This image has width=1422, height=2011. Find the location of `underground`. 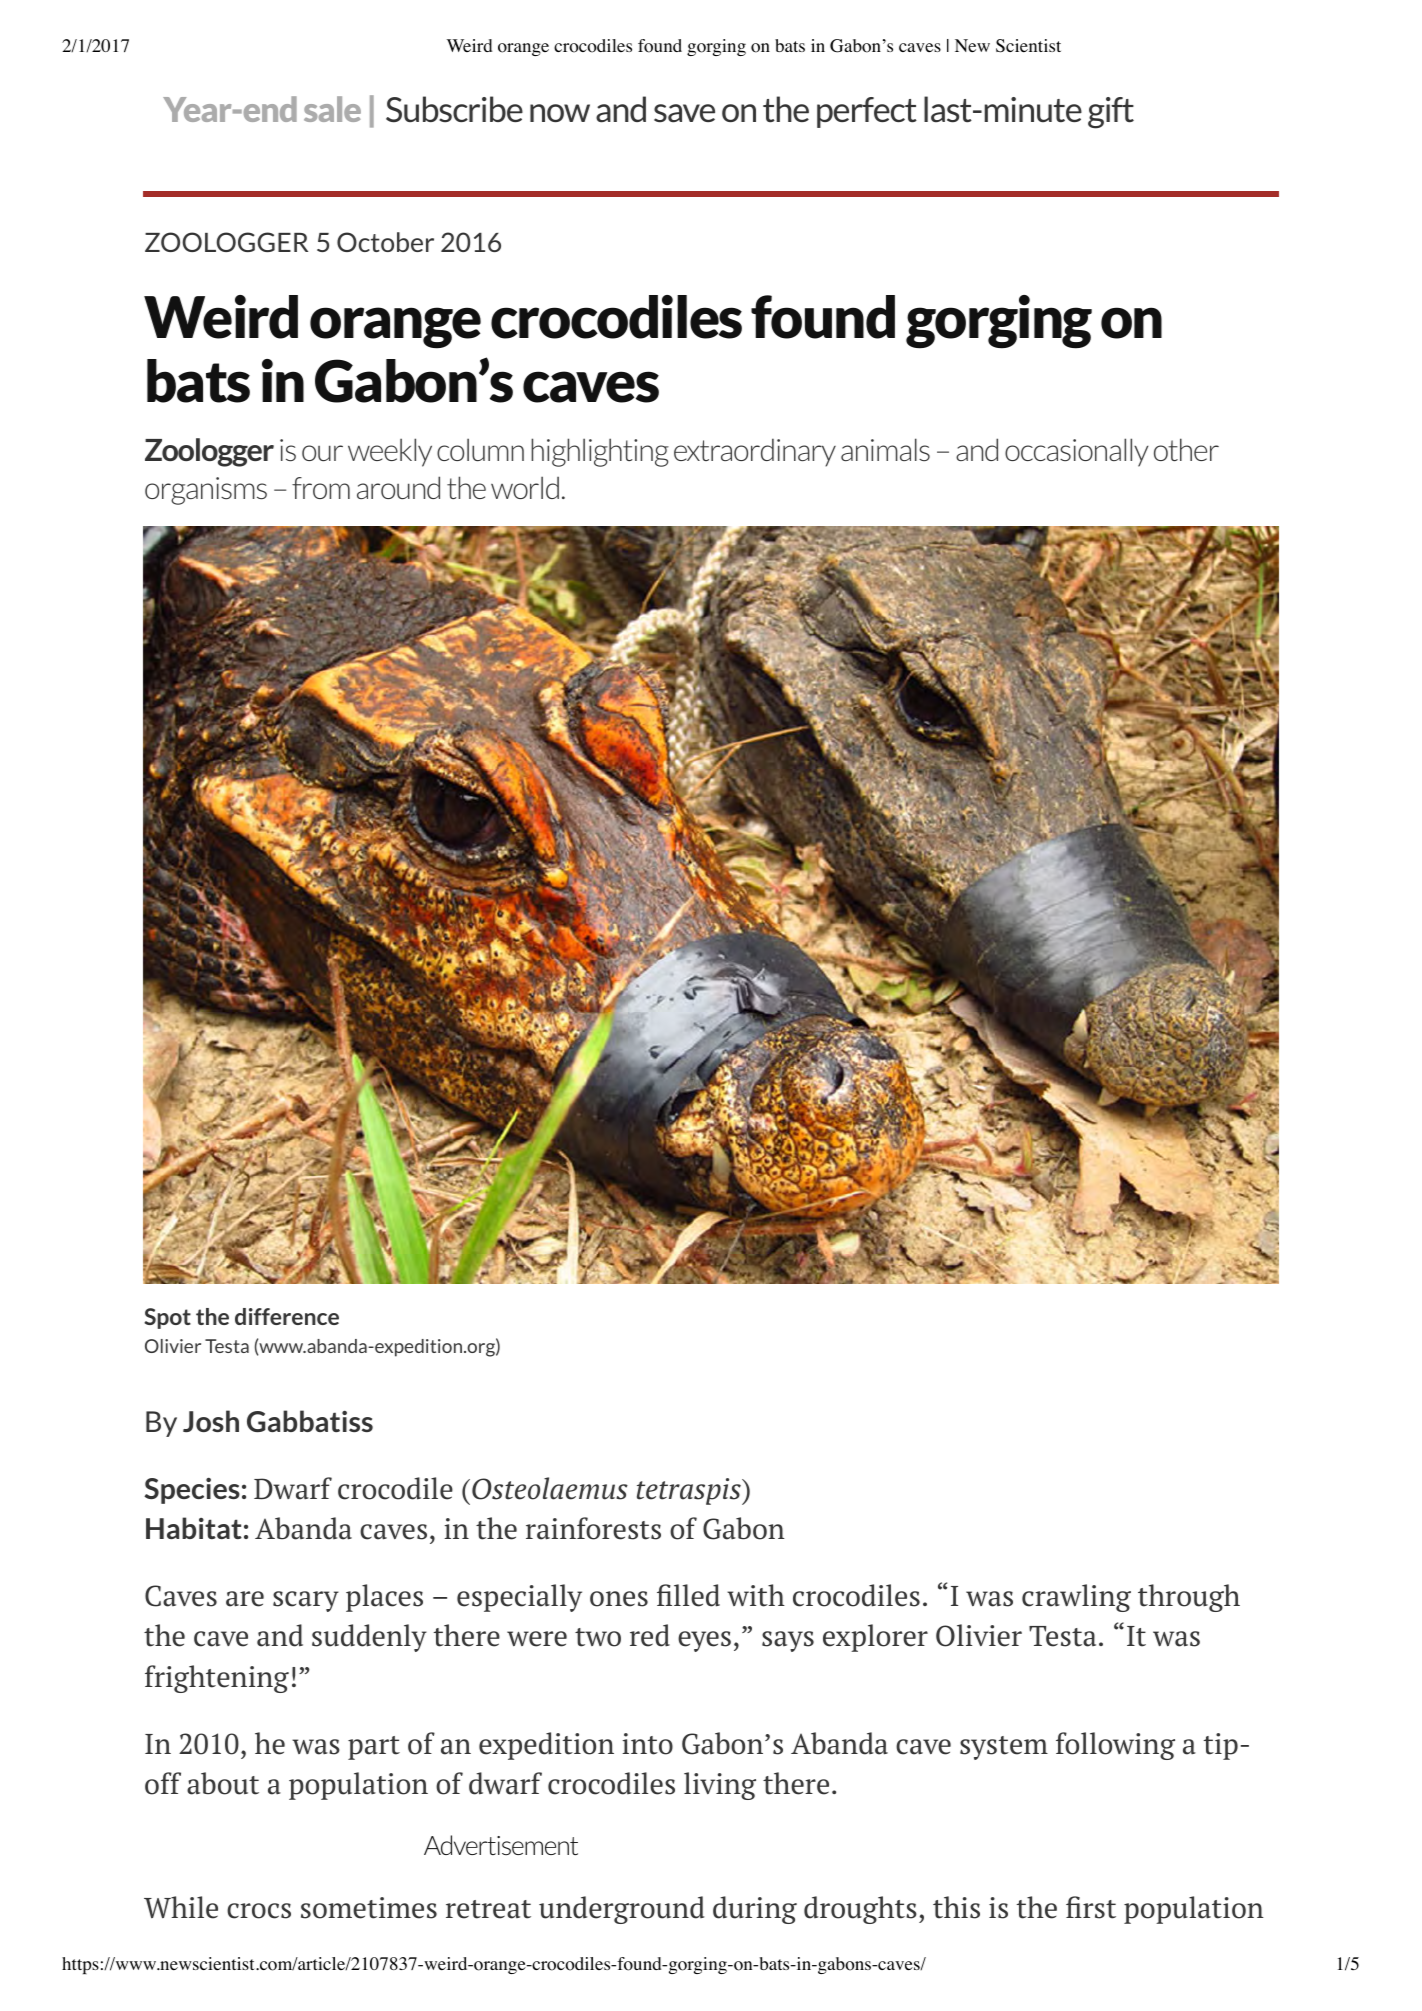

underground is located at coordinates (621, 1910).
